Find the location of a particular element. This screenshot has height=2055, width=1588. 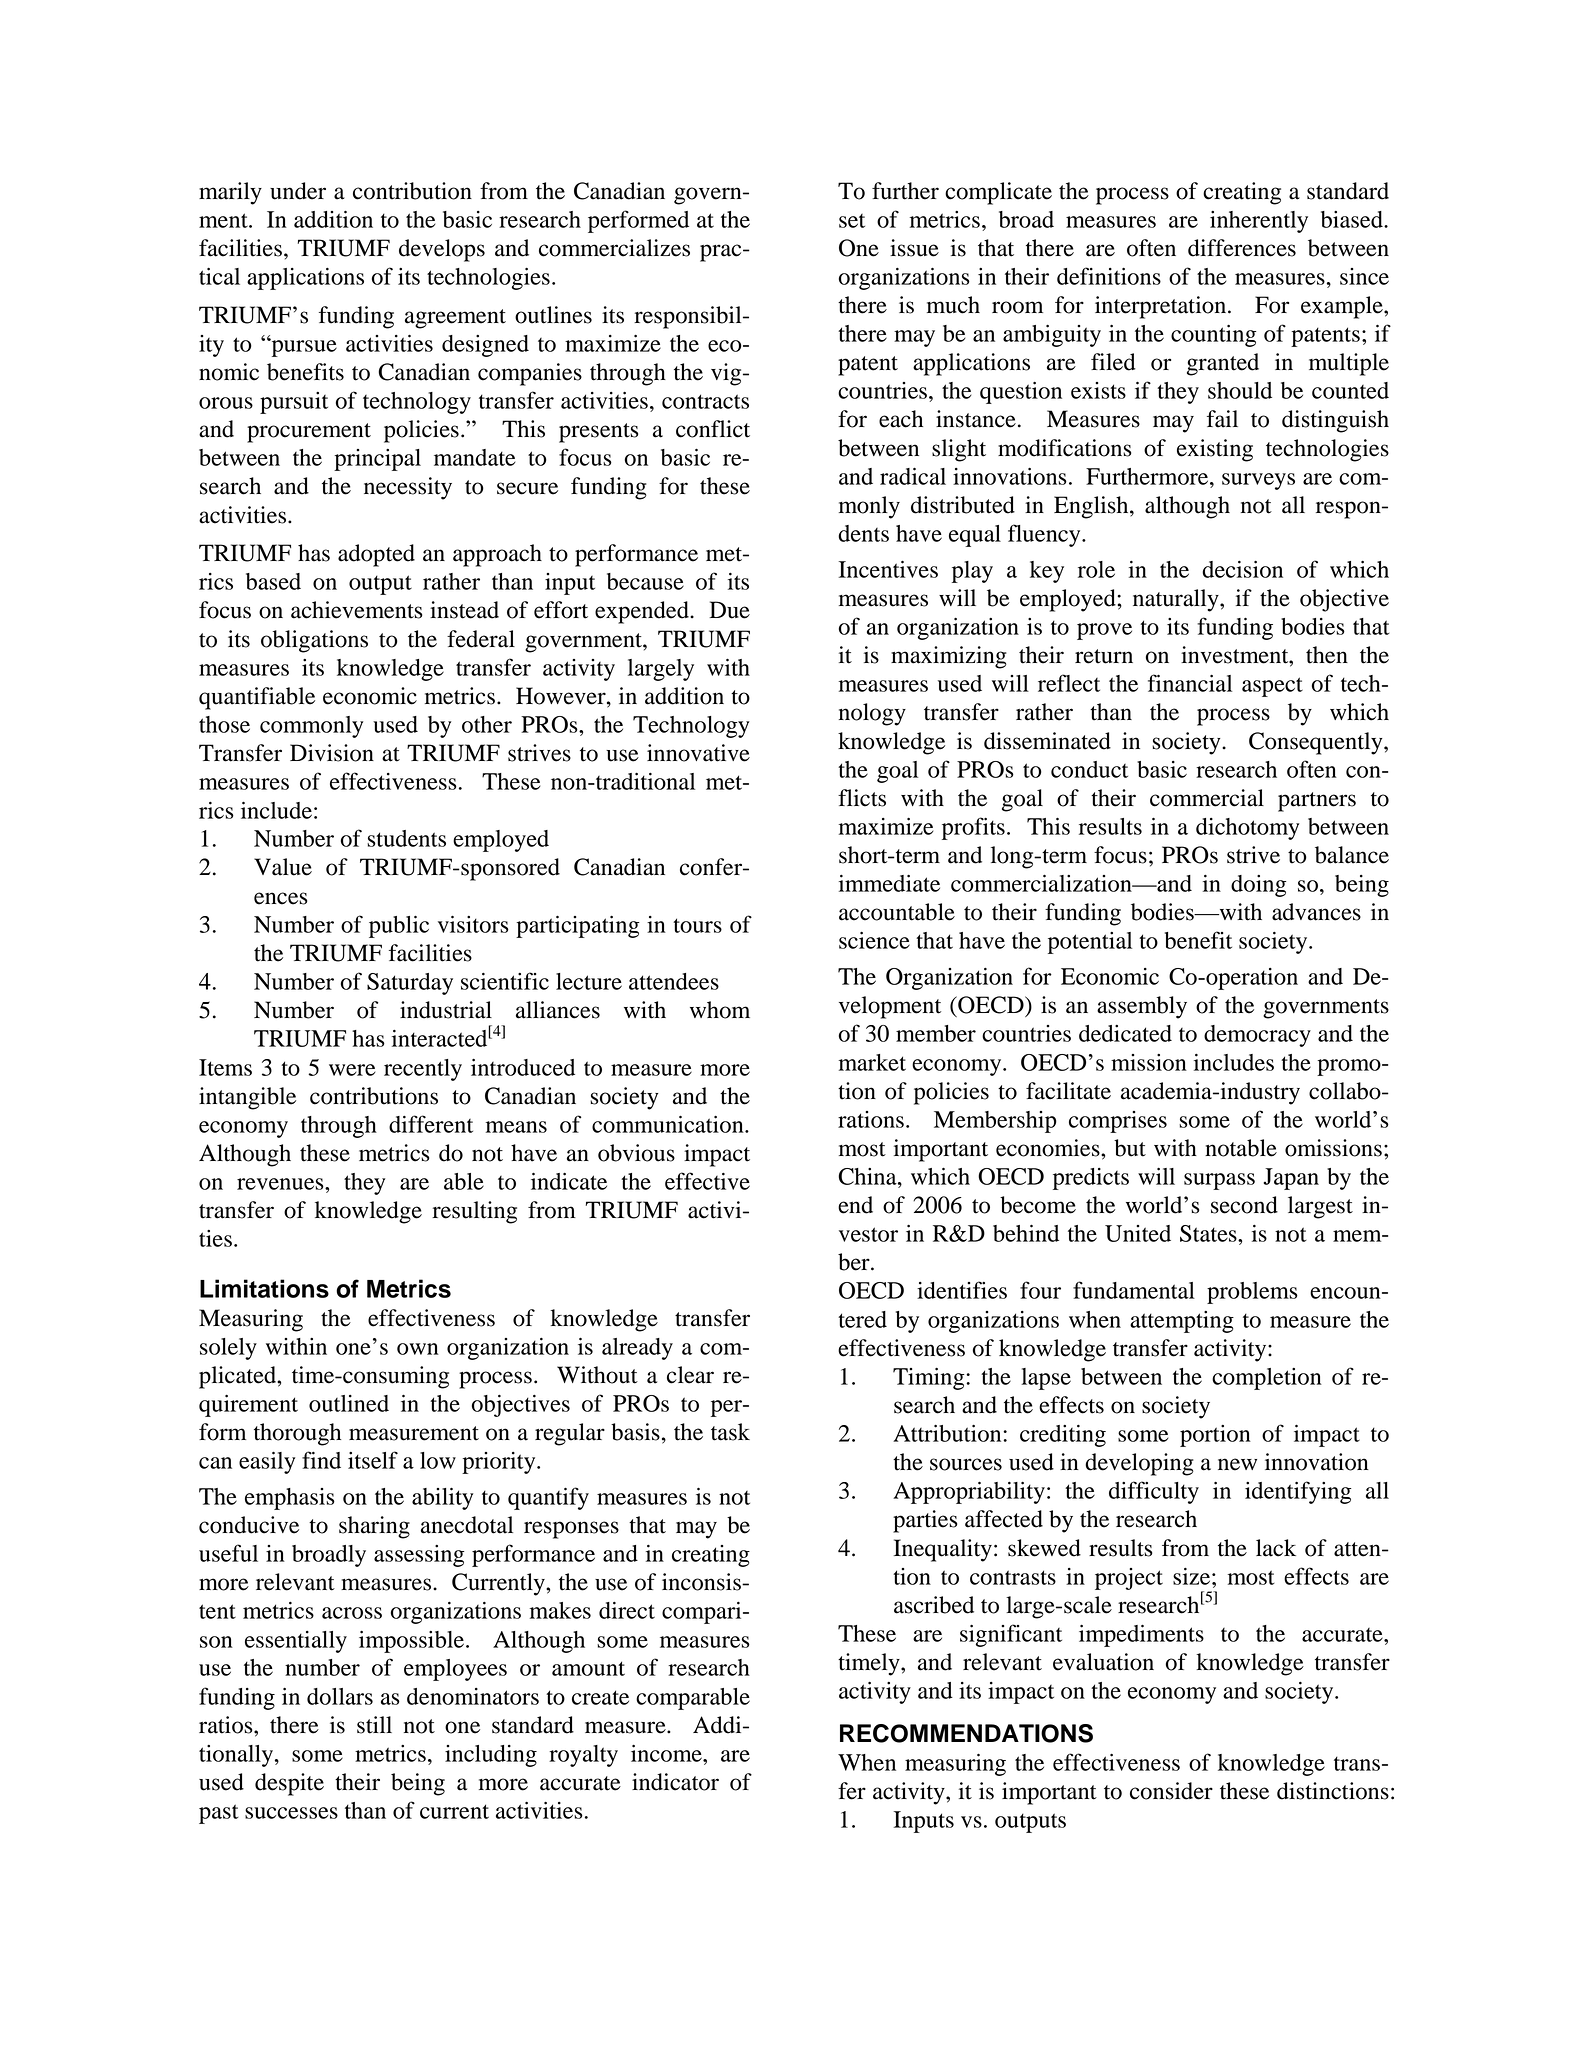

Saturday is located at coordinates (410, 984).
